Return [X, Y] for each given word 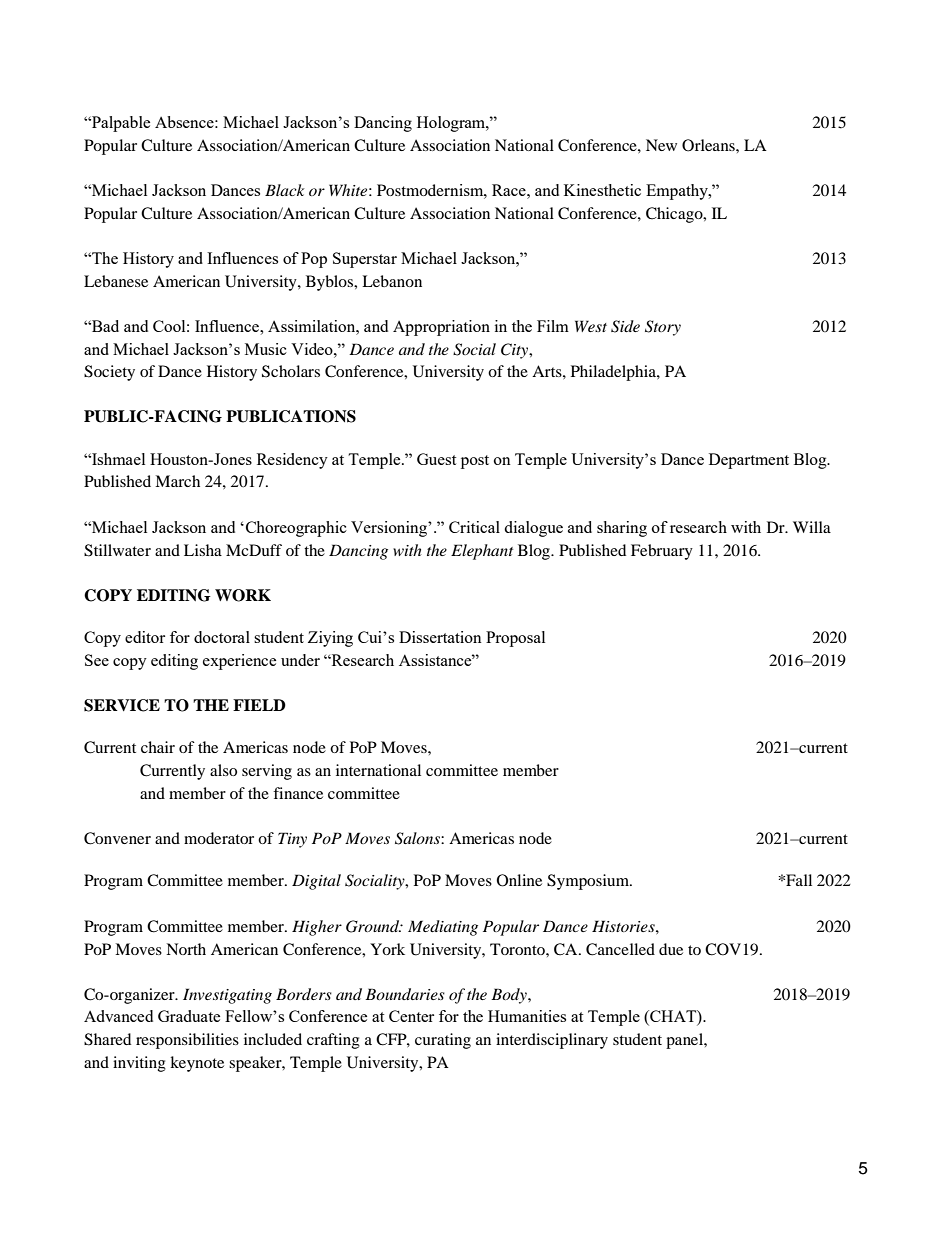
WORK [243, 595]
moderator [219, 838]
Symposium [589, 882]
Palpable [120, 124]
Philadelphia [614, 373]
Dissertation [440, 637]
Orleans [709, 145]
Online [519, 880]
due [671, 949]
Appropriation [441, 328]
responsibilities [187, 1041]
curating [443, 1041]
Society [109, 373]
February [662, 552]
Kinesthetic [602, 190]
